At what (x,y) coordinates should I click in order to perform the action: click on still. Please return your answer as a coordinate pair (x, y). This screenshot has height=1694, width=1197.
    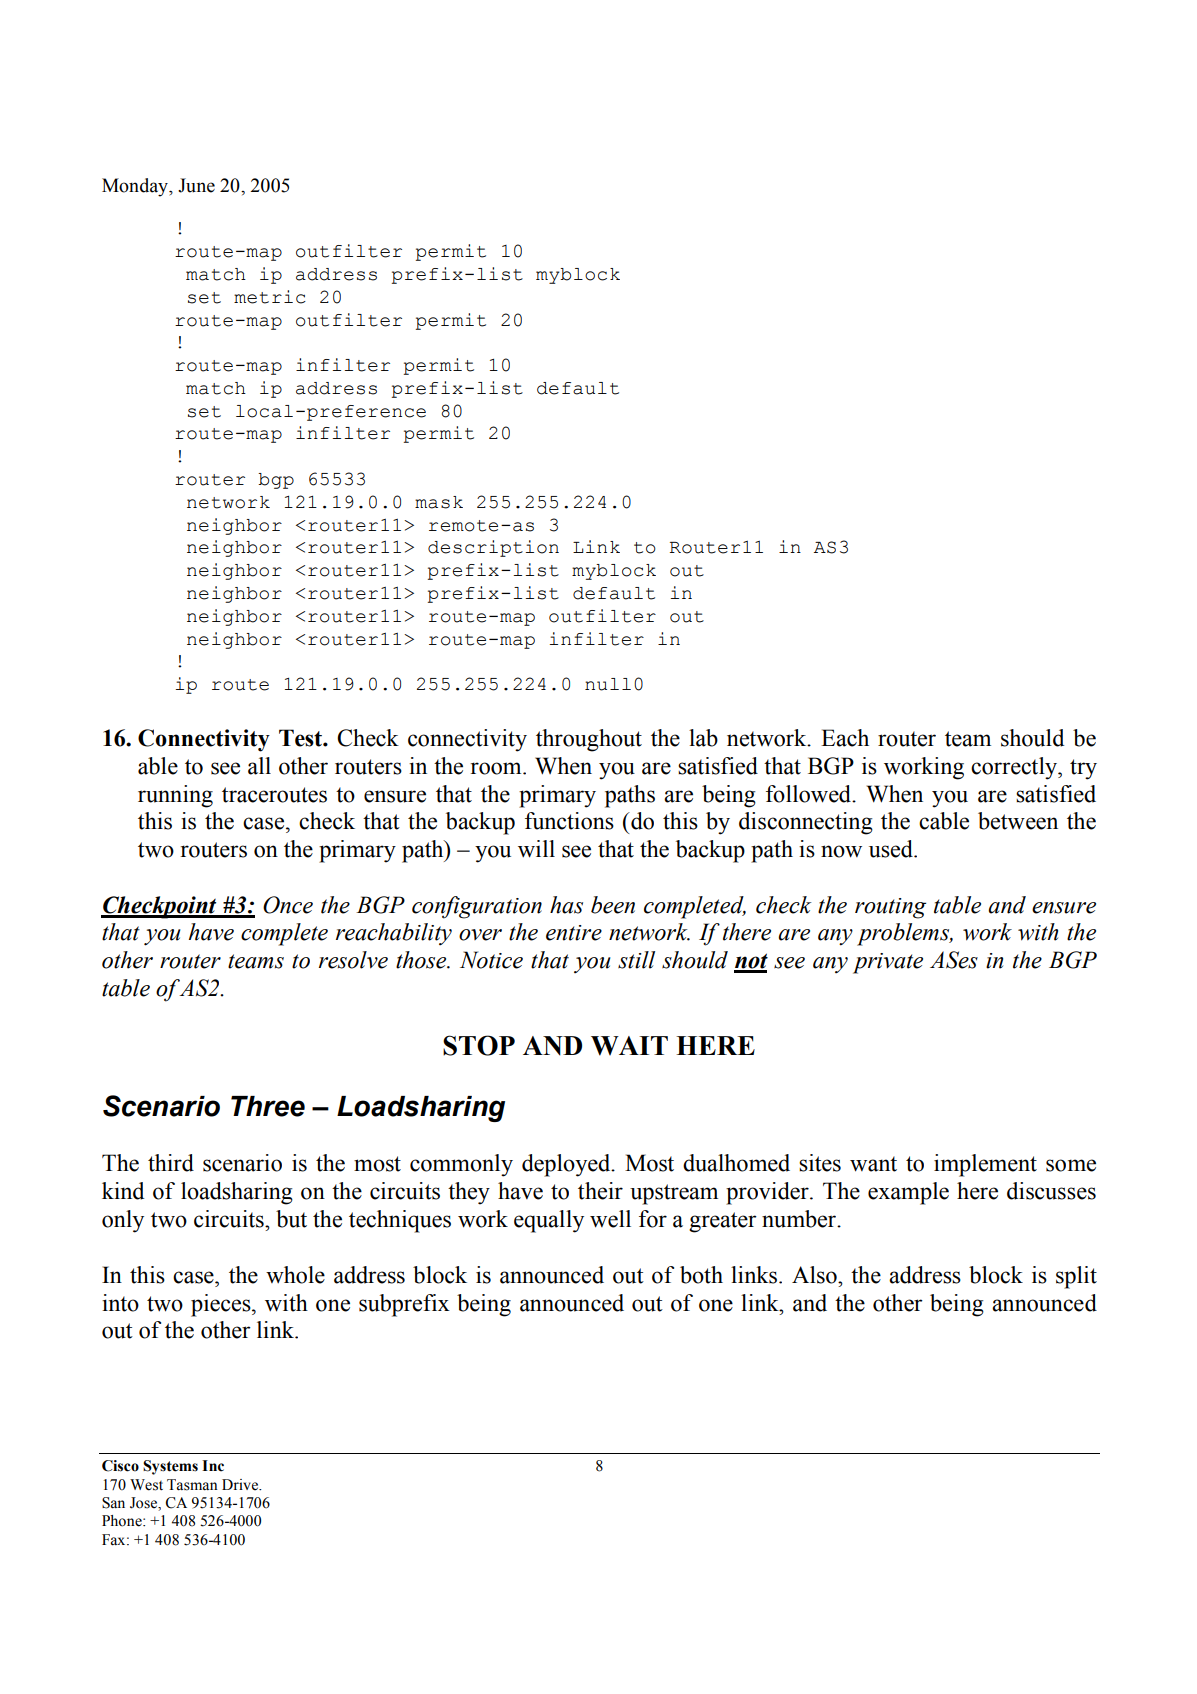
    Looking at the image, I should click on (636, 960).
